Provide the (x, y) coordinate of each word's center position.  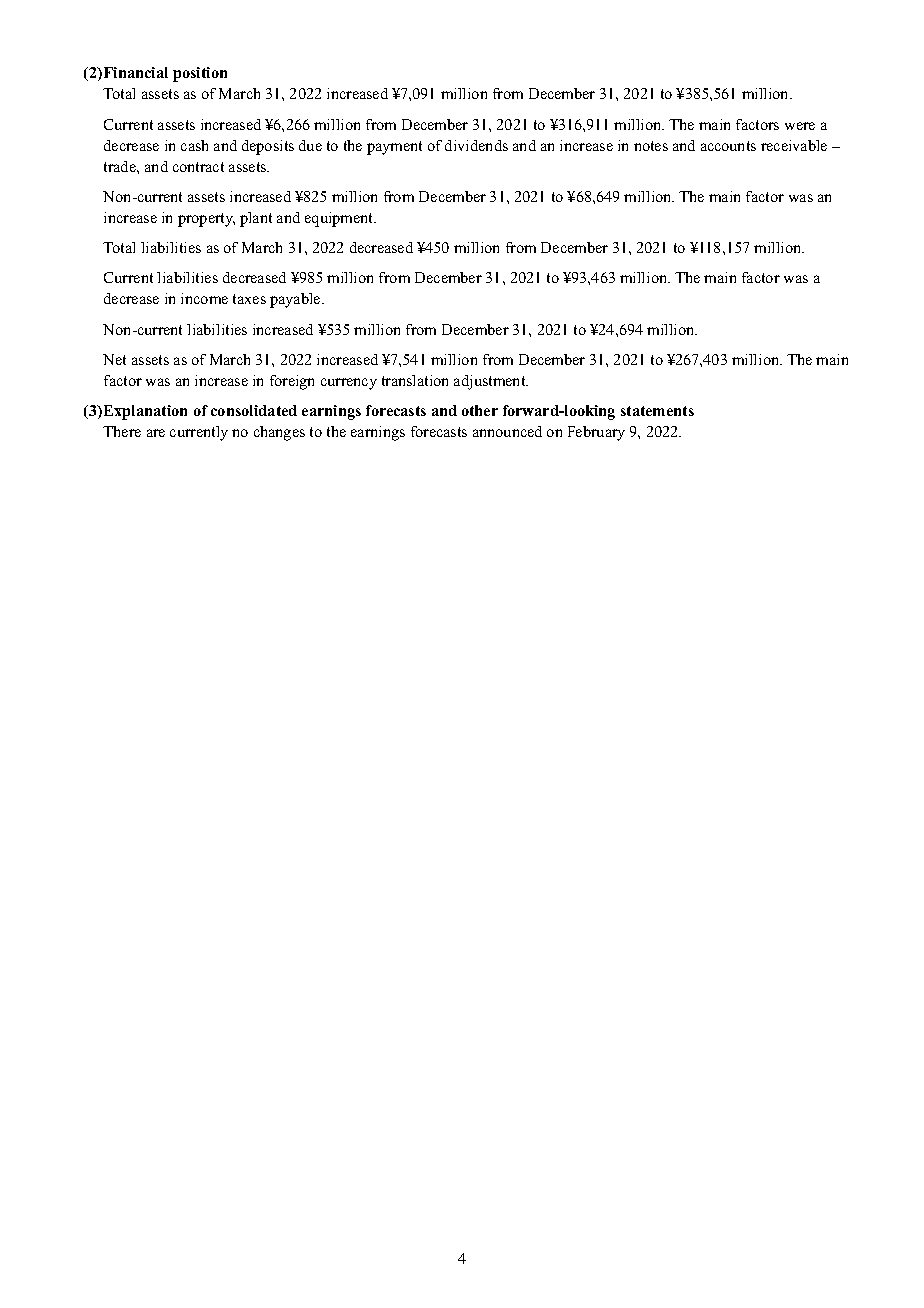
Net (114, 359)
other (480, 410)
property (206, 220)
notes (651, 146)
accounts (728, 146)
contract (198, 167)
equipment (340, 219)
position (200, 74)
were (800, 126)
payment (394, 148)
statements (657, 411)
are (156, 433)
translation (415, 380)
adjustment (491, 382)
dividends (476, 145)
